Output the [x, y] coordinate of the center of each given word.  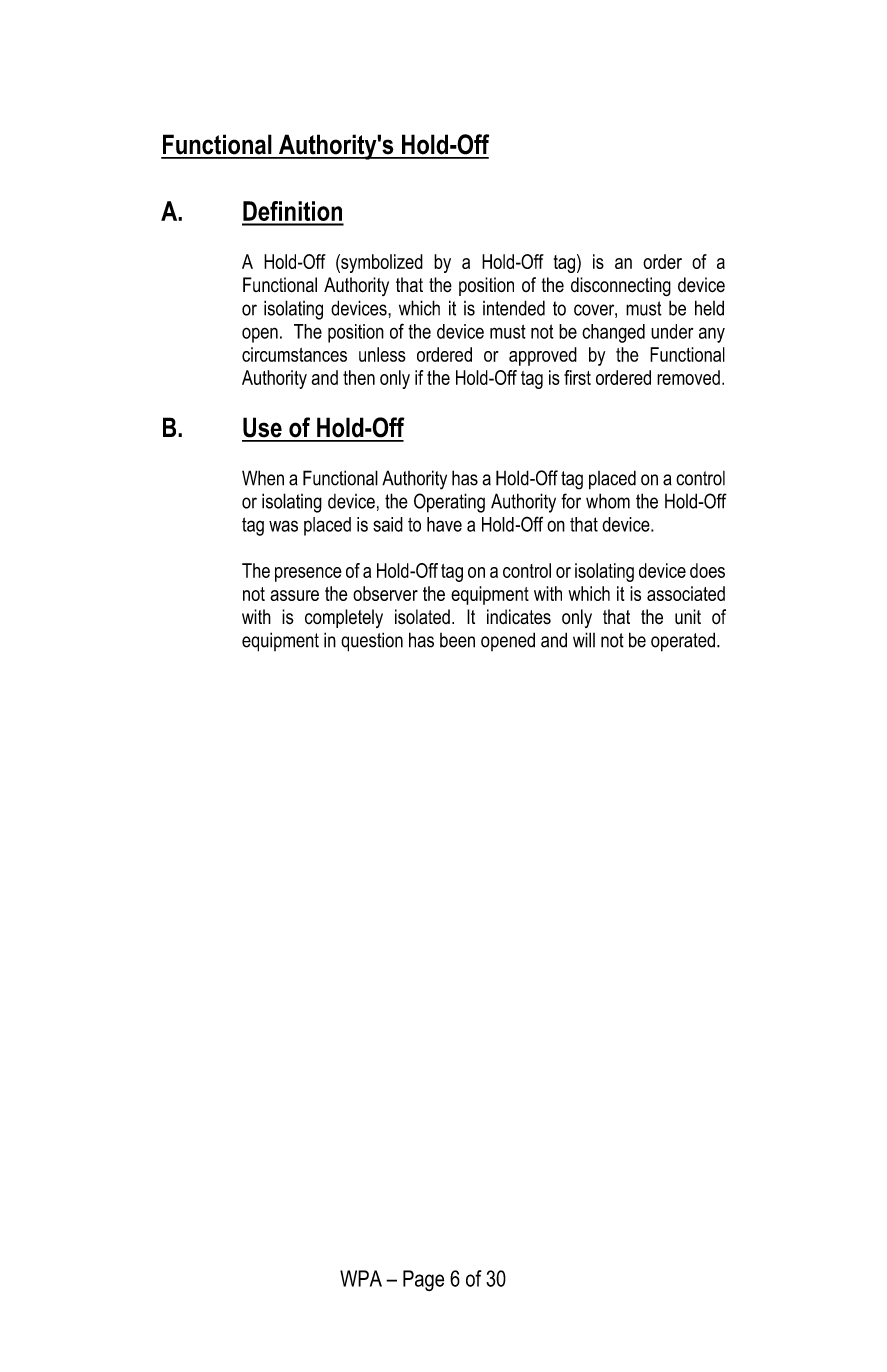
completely [344, 618]
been [457, 640]
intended [514, 308]
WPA [361, 1278]
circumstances [294, 354]
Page [423, 1280]
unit [688, 617]
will [584, 640]
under [672, 331]
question [372, 642]
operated [683, 642]
